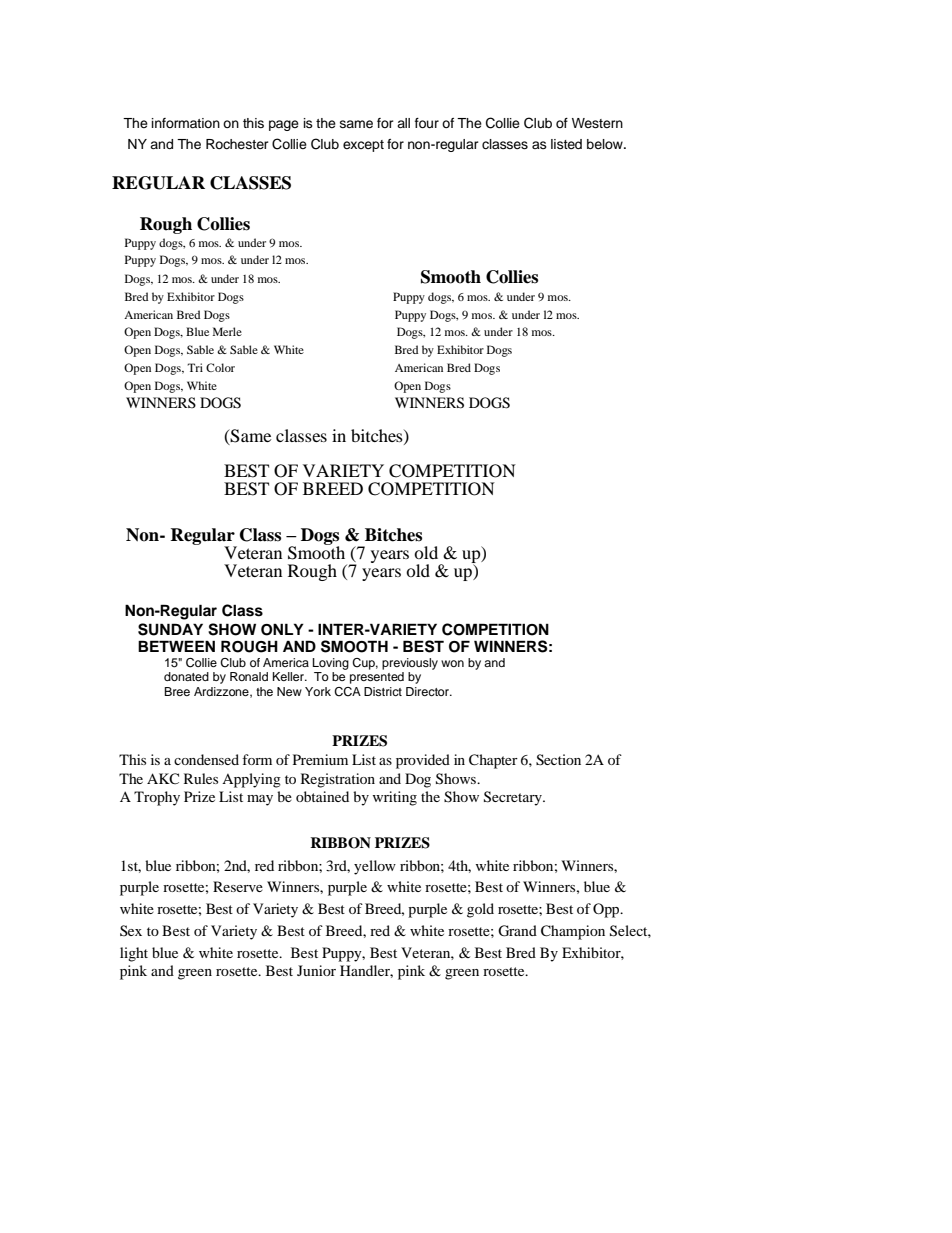 The height and width of the document is (1233, 952). I want to click on Champion, so click(573, 932).
